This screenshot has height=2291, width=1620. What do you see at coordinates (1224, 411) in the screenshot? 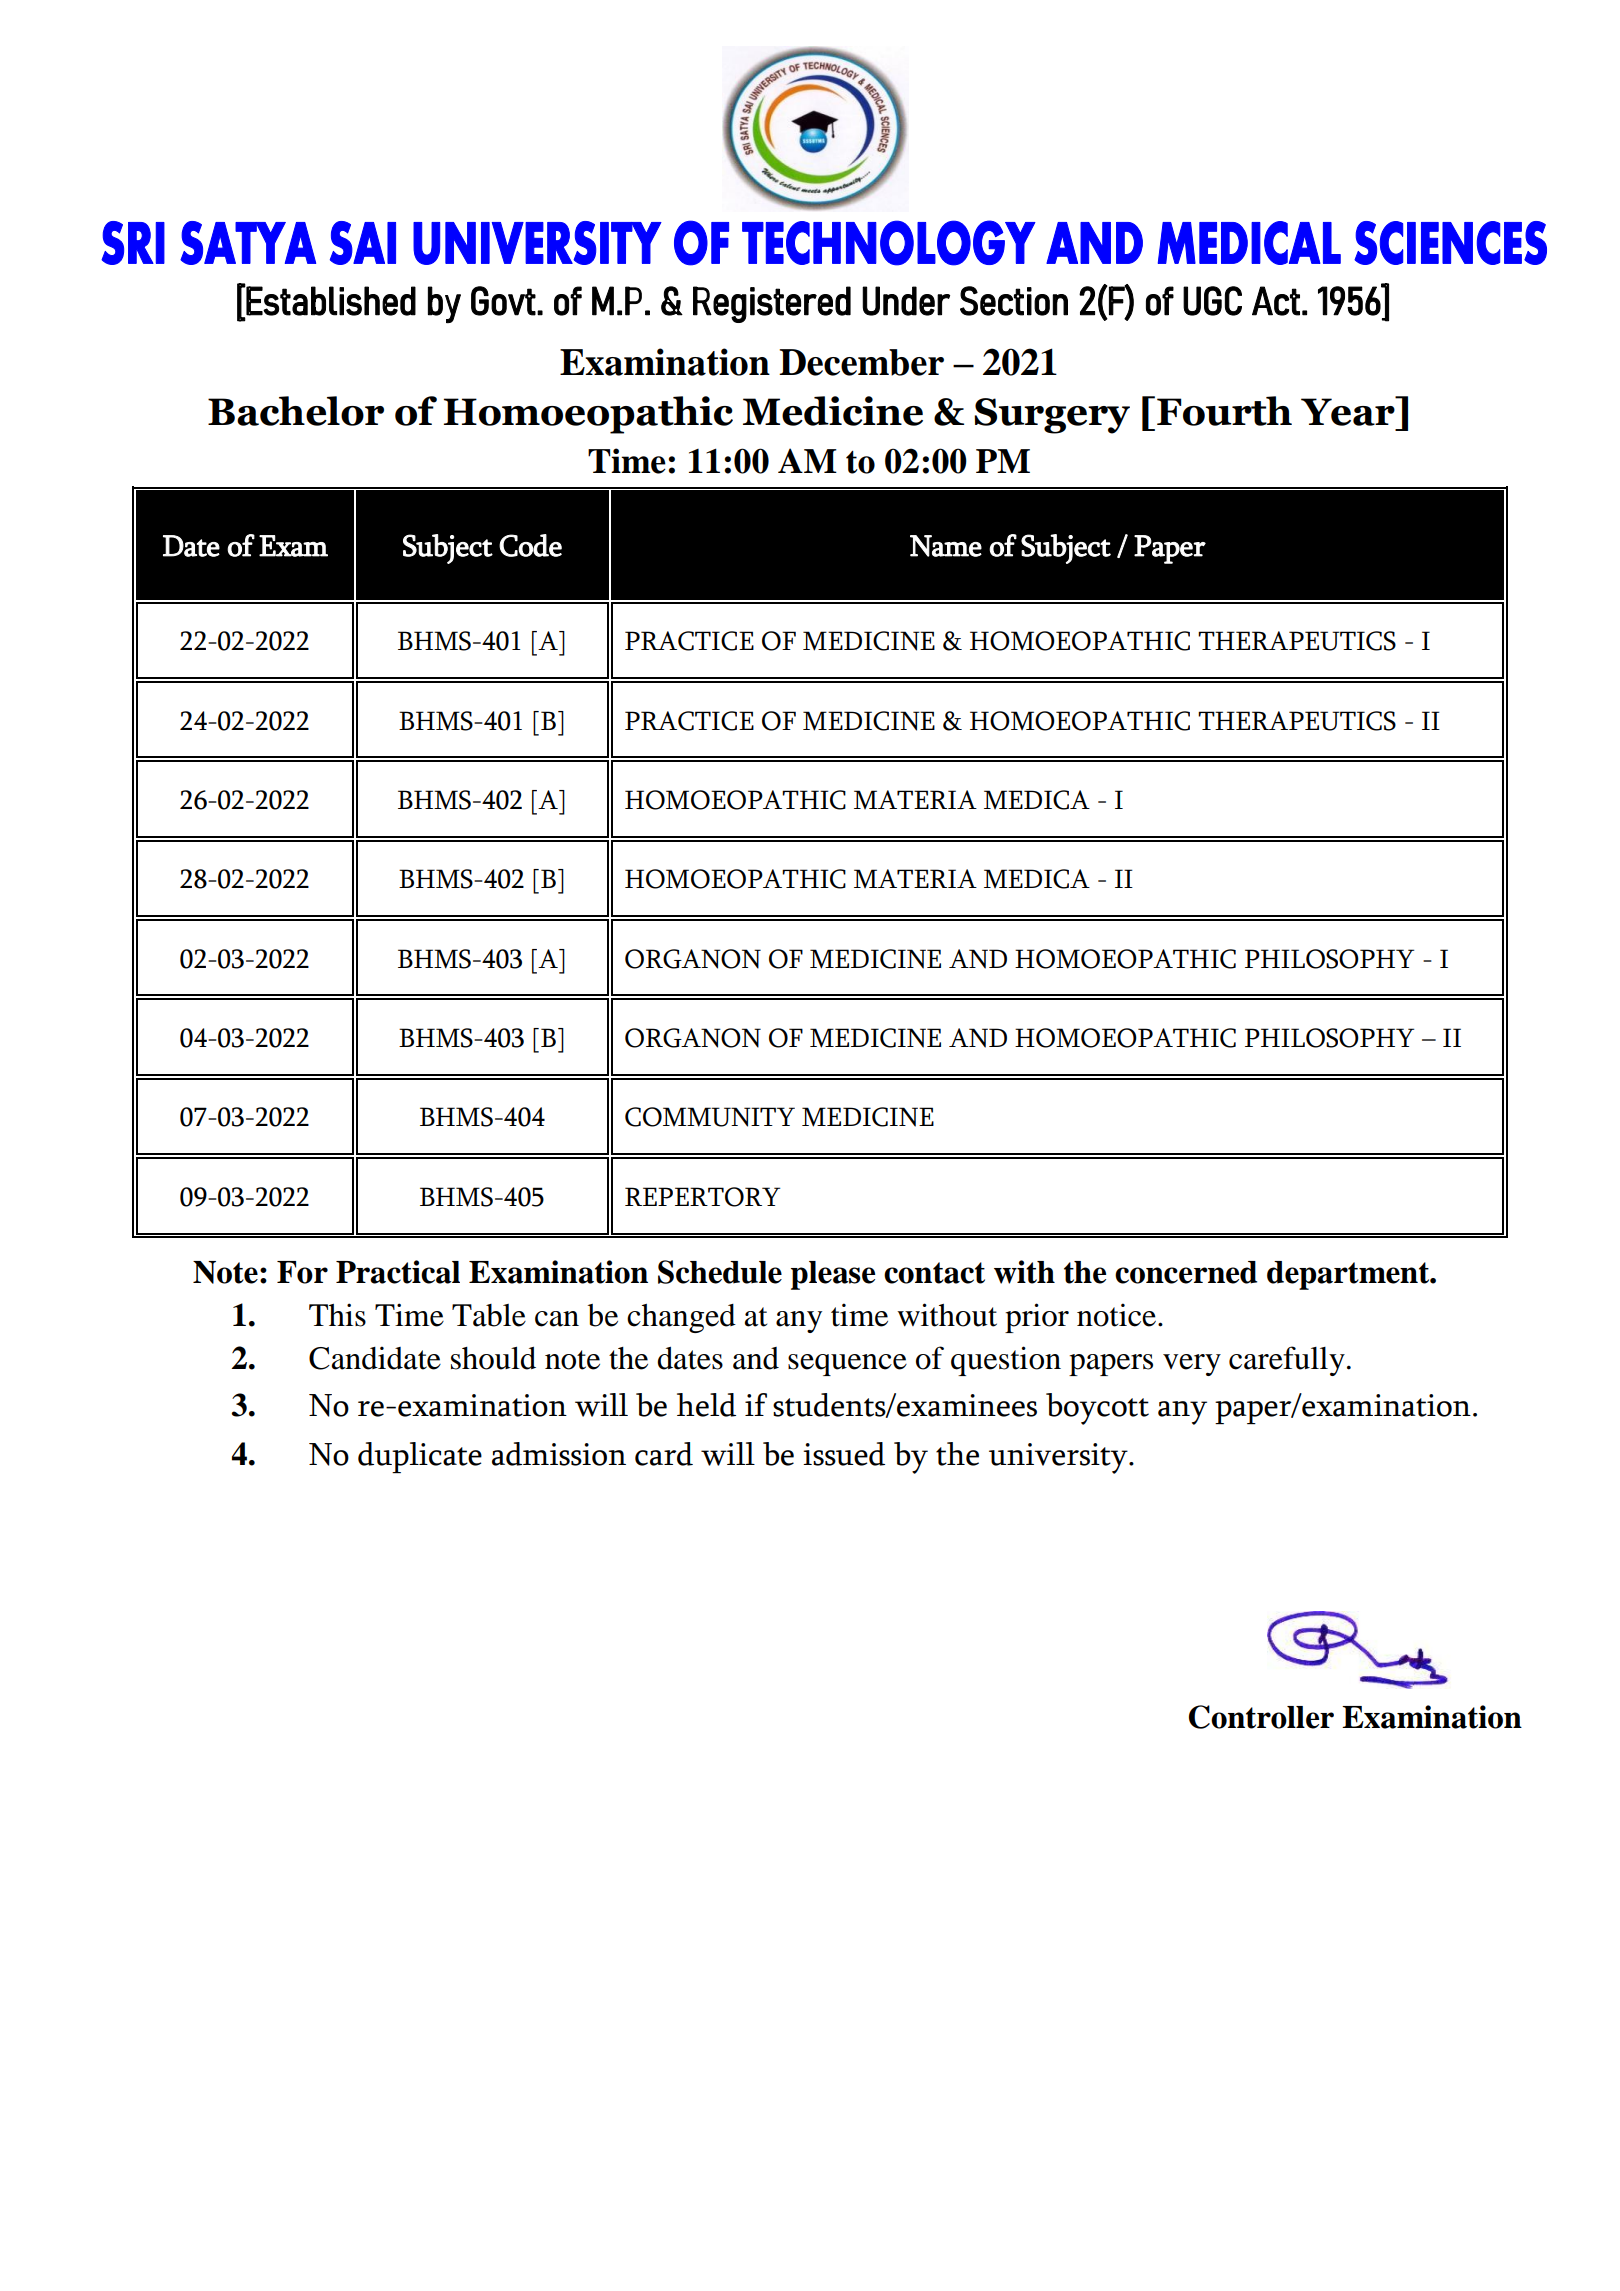
I see `Fourth` at bounding box center [1224, 411].
